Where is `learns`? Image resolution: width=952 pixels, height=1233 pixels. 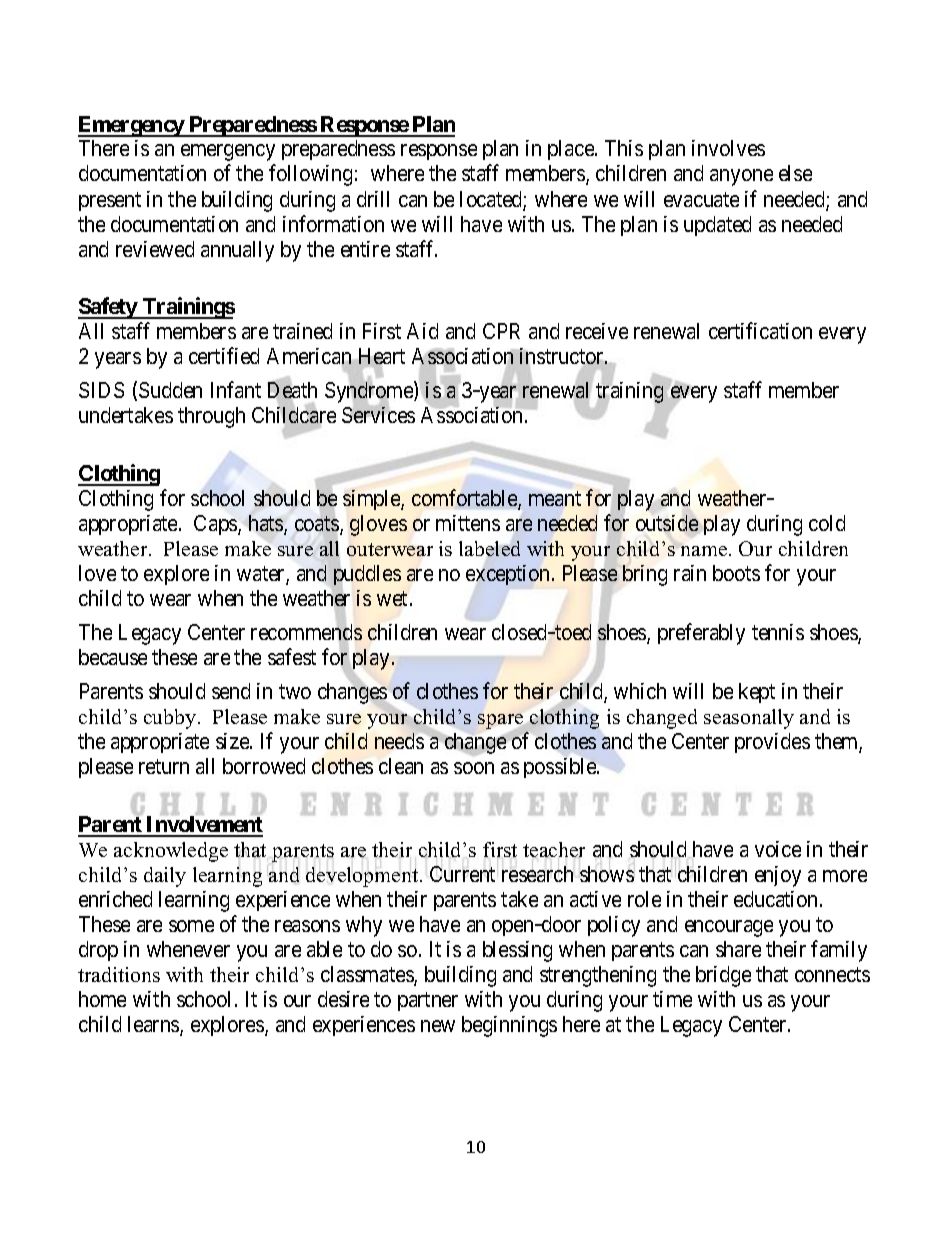
learns is located at coordinates (154, 1025).
